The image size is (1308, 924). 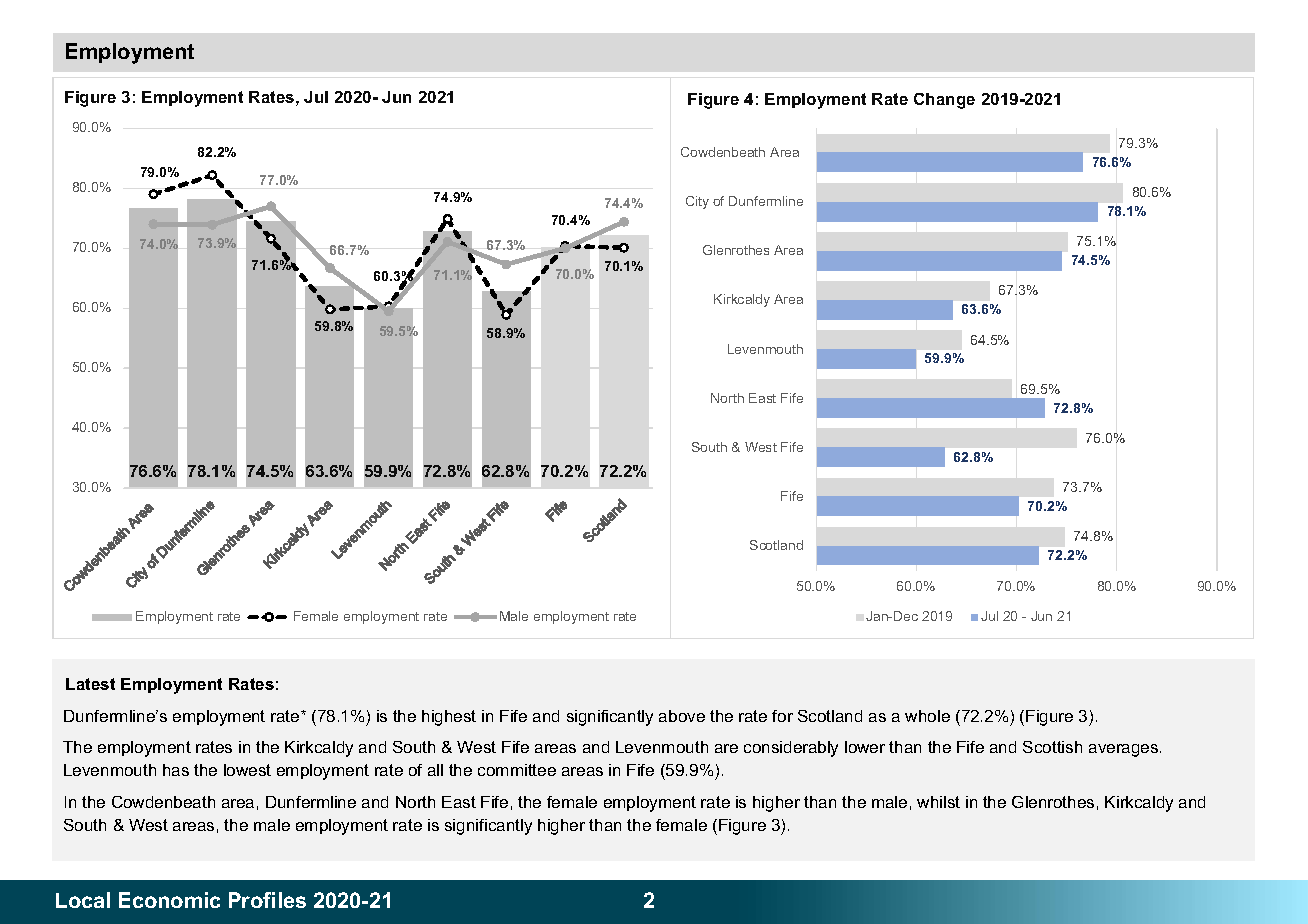 I want to click on Change, so click(x=944, y=101).
